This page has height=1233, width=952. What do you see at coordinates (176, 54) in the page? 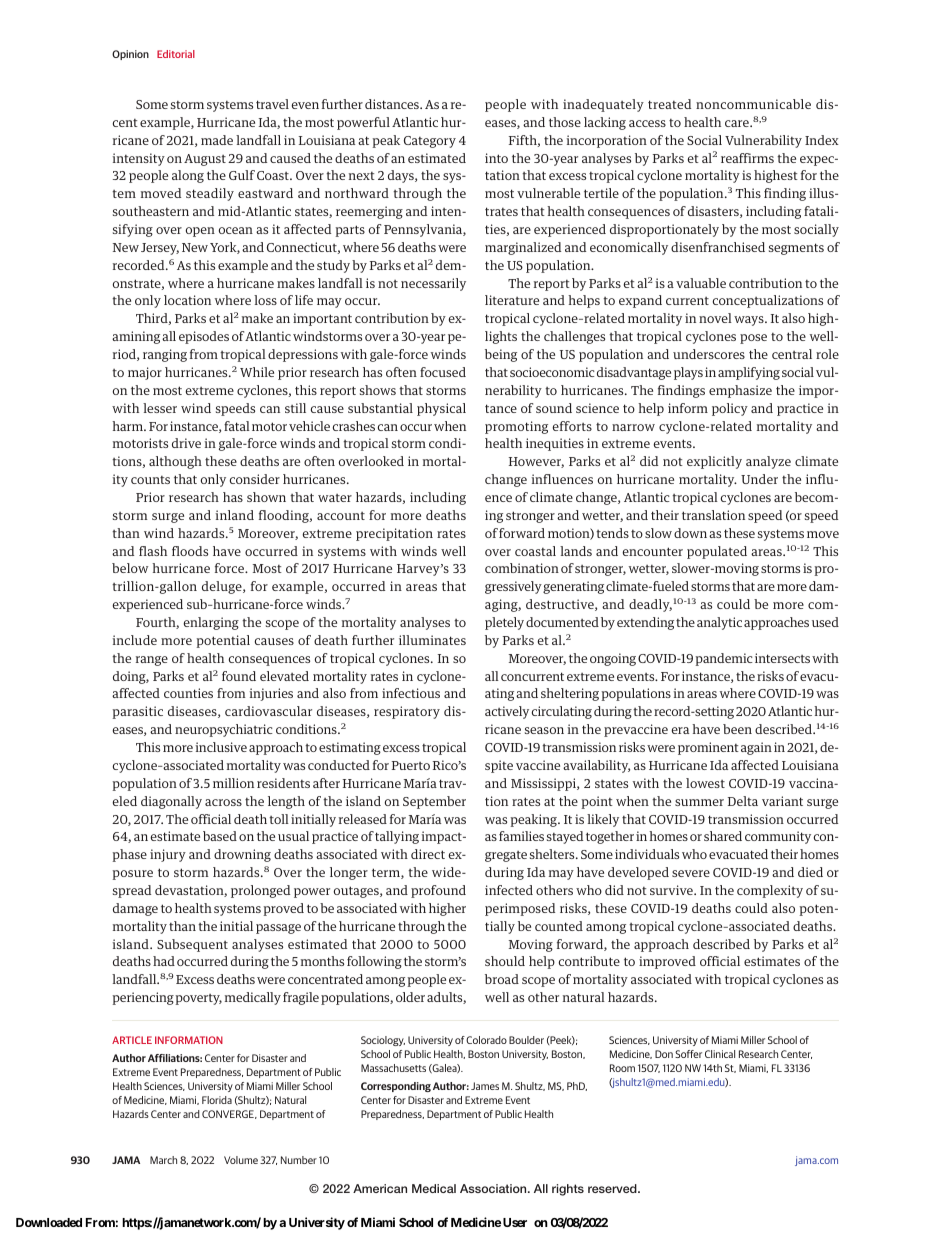
I see `Editorial` at bounding box center [176, 54].
